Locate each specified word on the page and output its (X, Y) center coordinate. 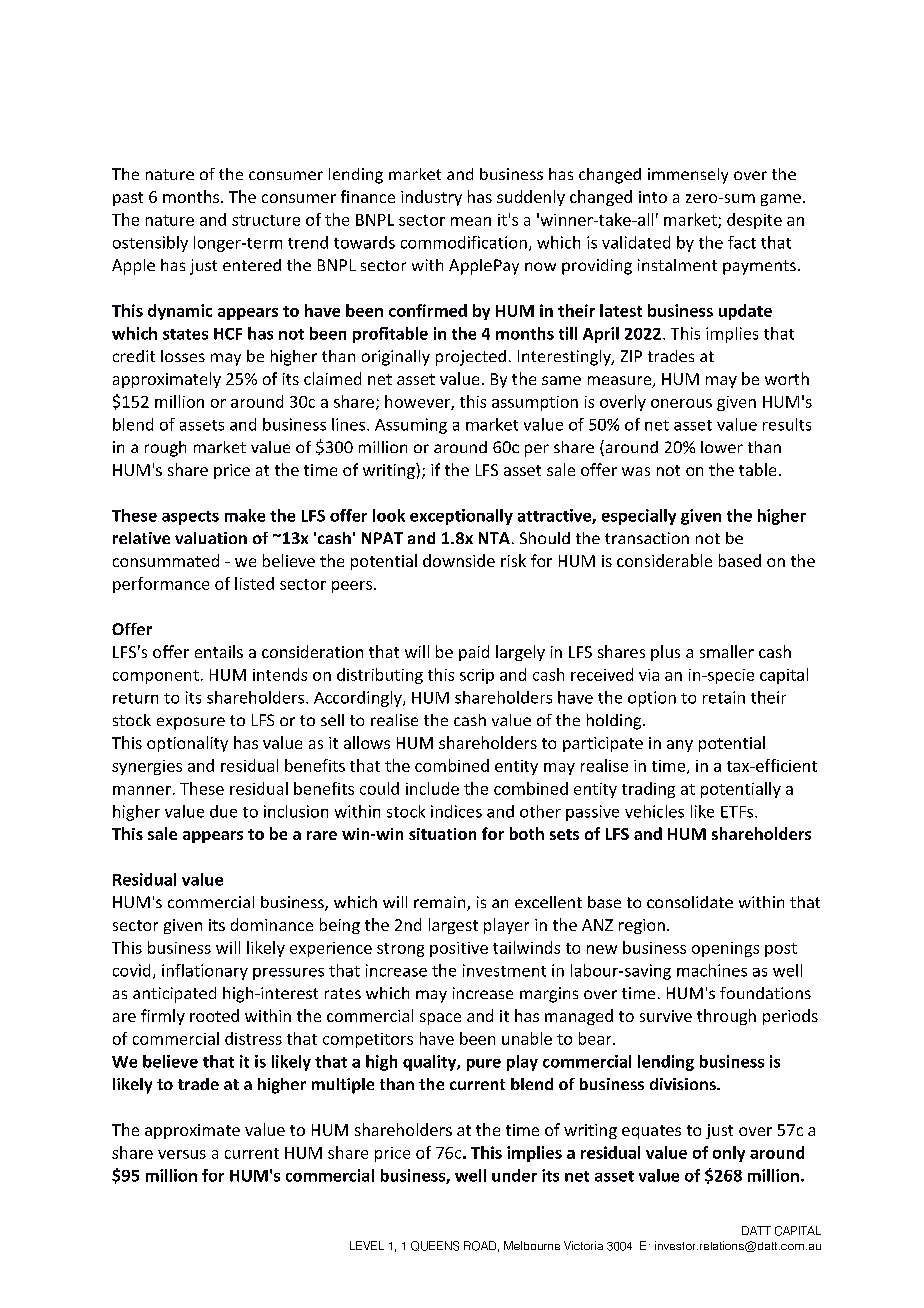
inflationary (205, 972)
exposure (191, 723)
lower (722, 447)
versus (182, 1154)
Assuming (411, 426)
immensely (688, 176)
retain (724, 697)
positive (459, 949)
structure (266, 220)
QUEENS (435, 1246)
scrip (477, 676)
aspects (190, 518)
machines (712, 970)
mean (471, 221)
